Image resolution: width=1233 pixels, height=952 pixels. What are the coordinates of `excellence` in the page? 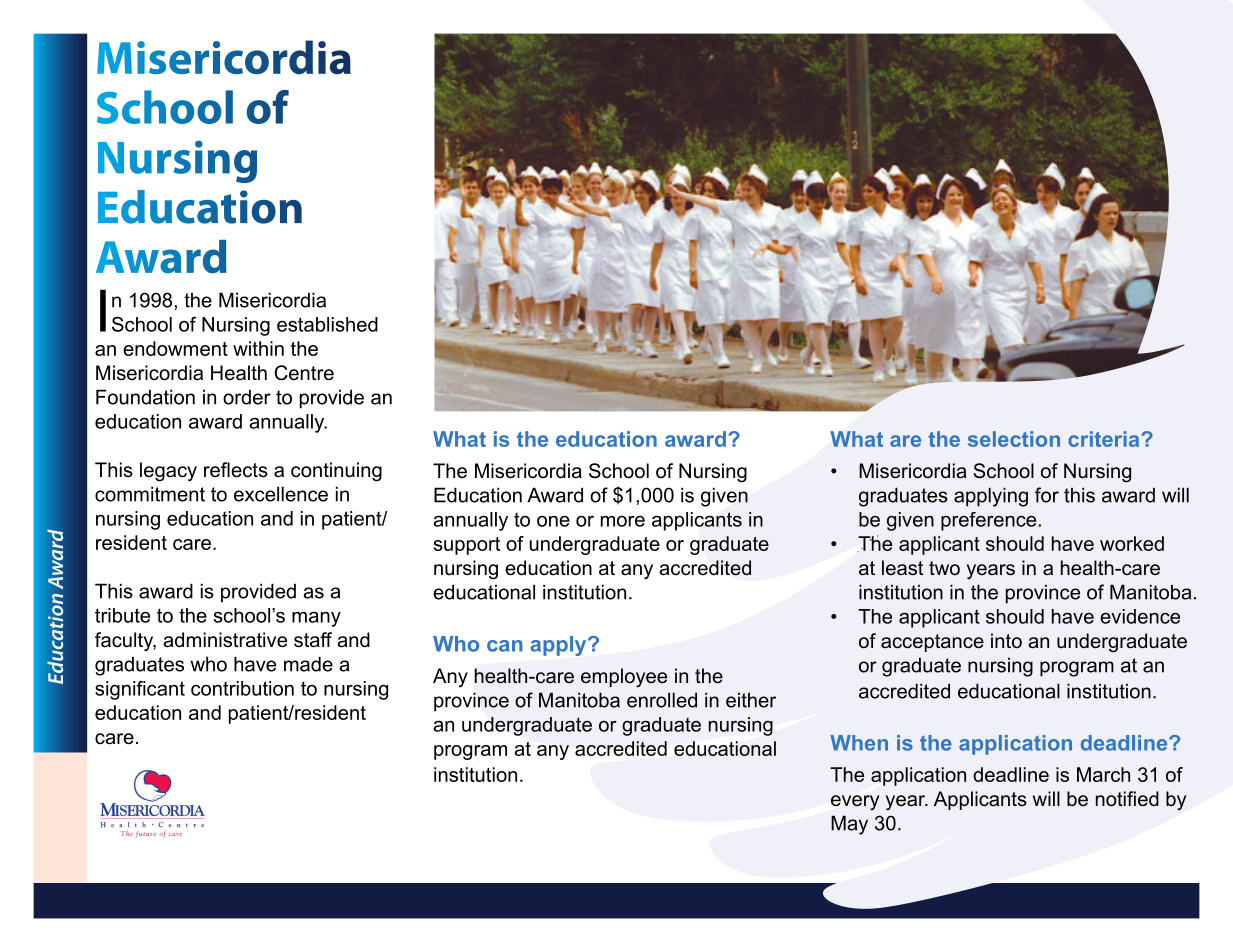 It's located at (281, 494).
